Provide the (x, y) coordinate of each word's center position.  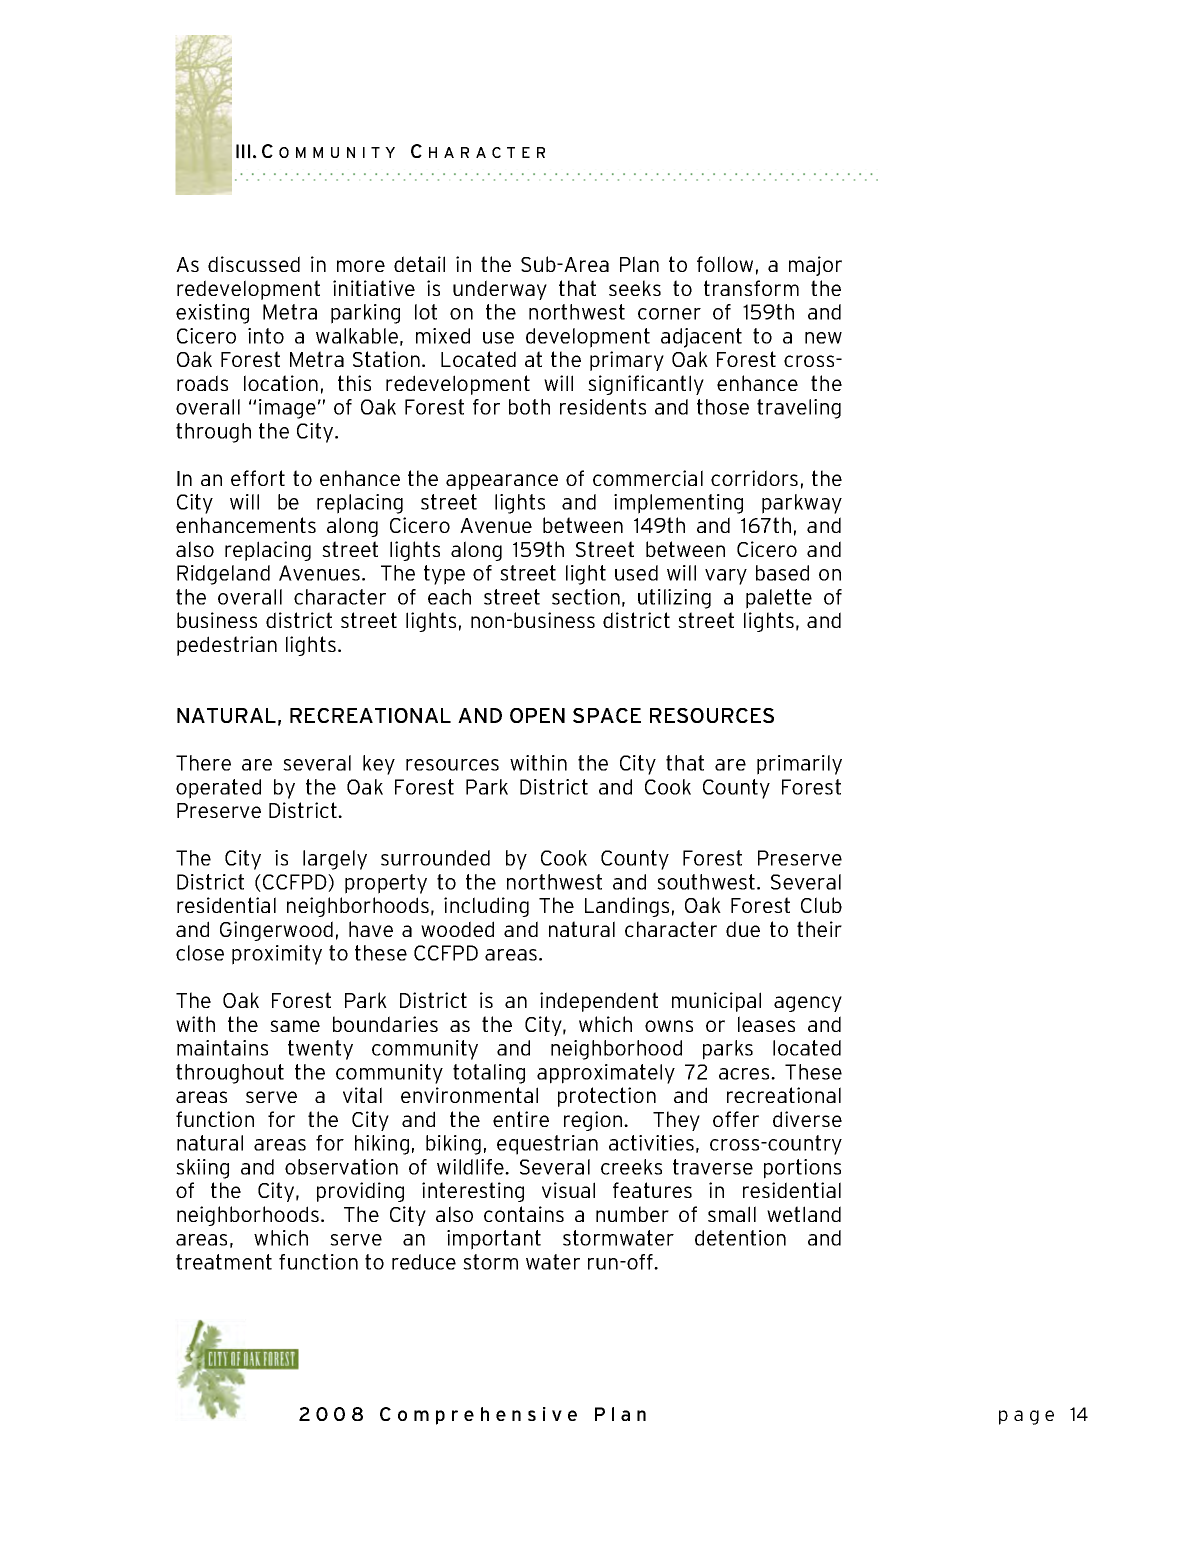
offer (736, 1119)
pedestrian (227, 646)
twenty (320, 1050)
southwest (707, 882)
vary (726, 577)
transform (751, 288)
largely (335, 860)
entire (521, 1119)
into (266, 336)
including (486, 907)
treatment (224, 1262)
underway (500, 290)
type (444, 575)
